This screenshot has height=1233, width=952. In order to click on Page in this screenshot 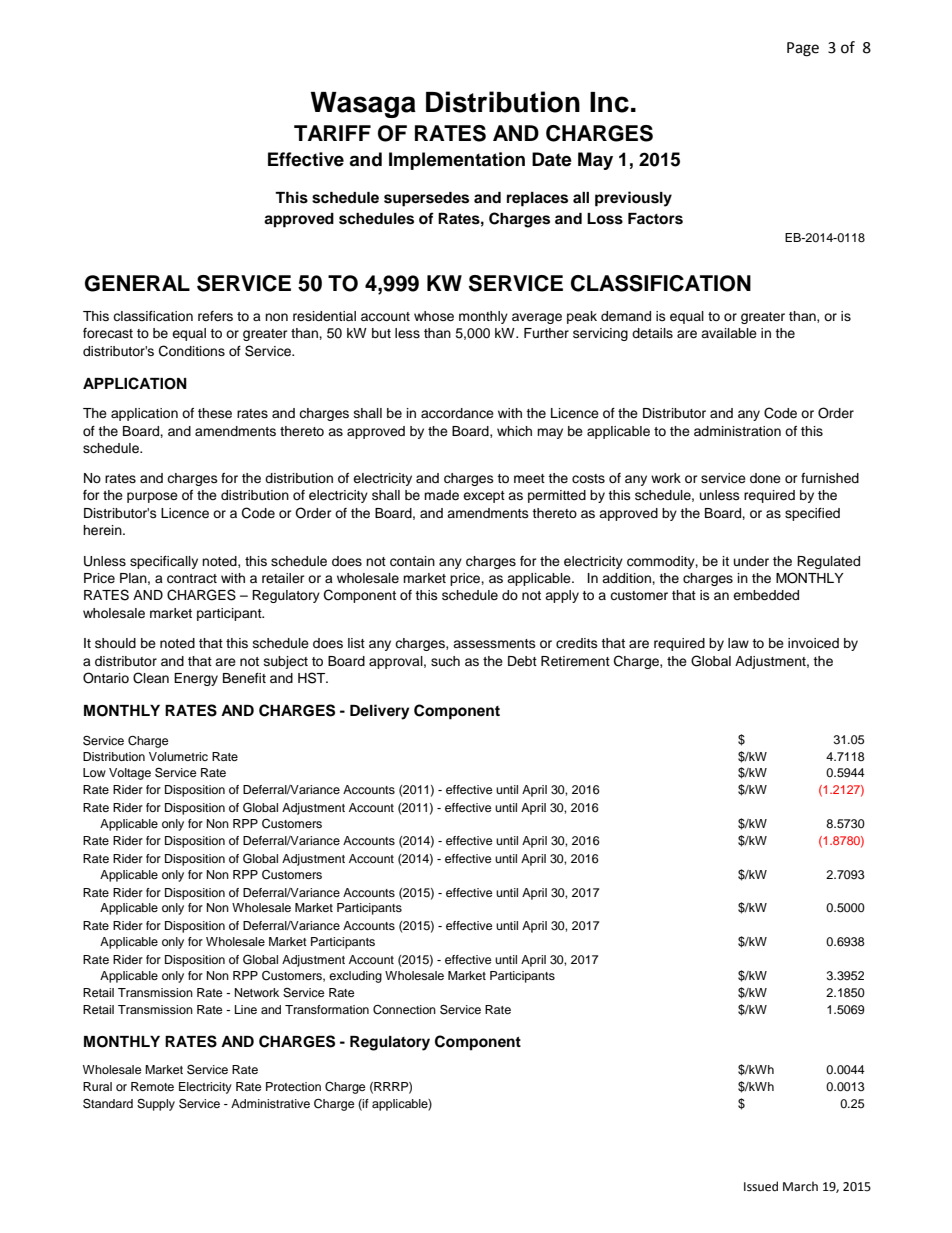, I will do `click(803, 49)`.
